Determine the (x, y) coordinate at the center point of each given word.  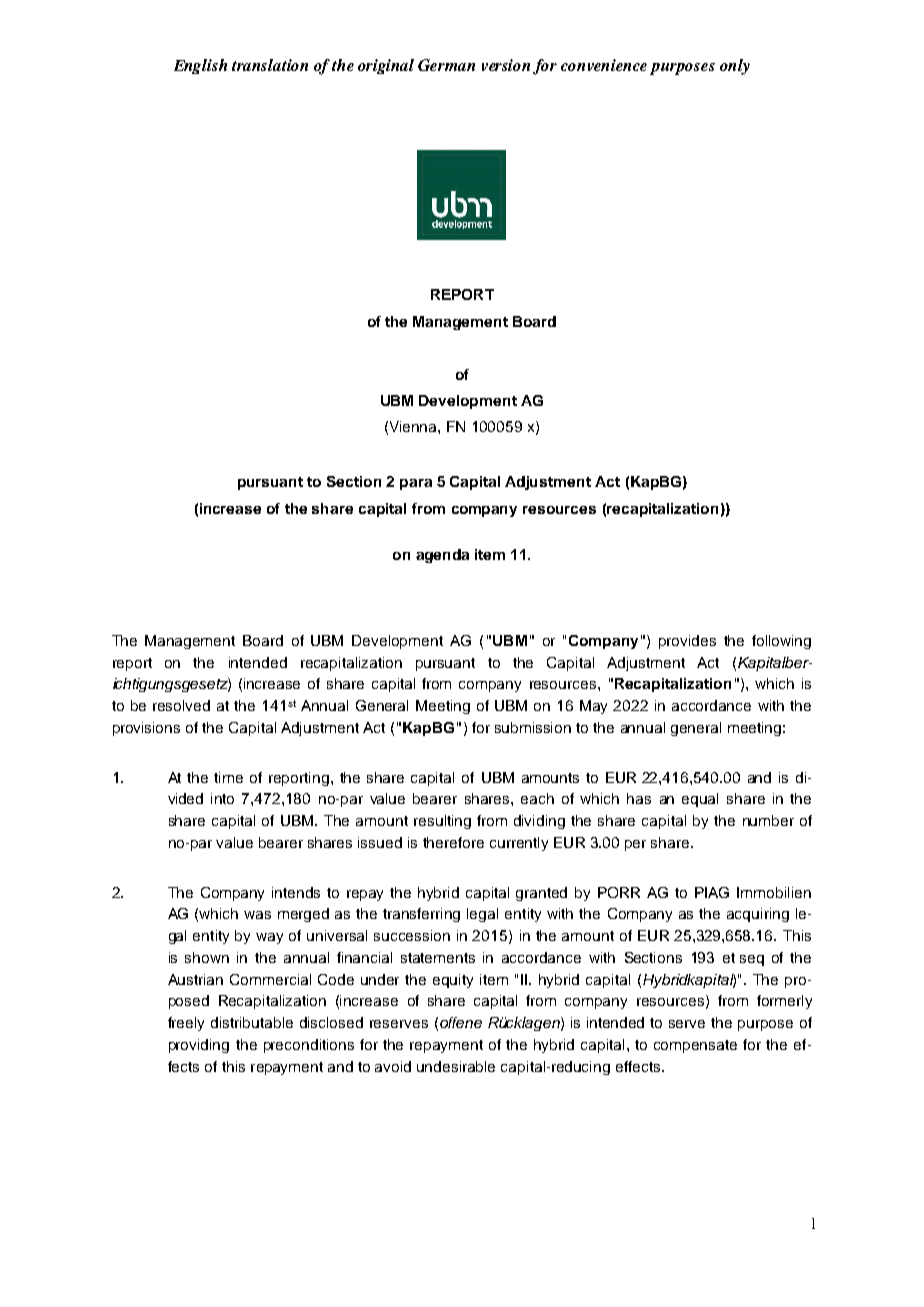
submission (533, 727)
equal (700, 800)
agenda (442, 556)
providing (199, 1046)
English (200, 66)
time (228, 777)
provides (687, 642)
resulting (442, 822)
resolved (181, 705)
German (446, 65)
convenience (604, 65)
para (416, 484)
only (735, 67)
